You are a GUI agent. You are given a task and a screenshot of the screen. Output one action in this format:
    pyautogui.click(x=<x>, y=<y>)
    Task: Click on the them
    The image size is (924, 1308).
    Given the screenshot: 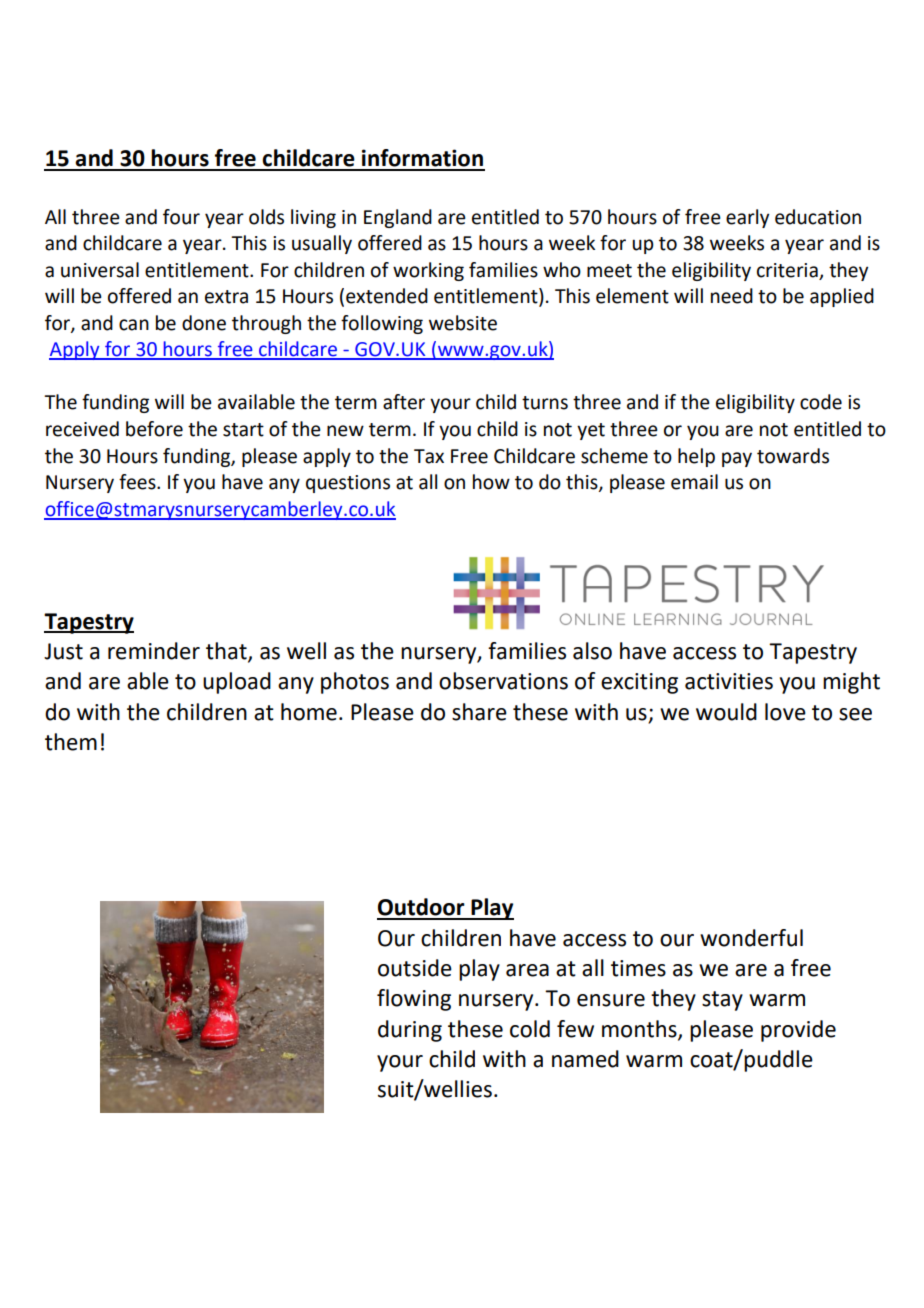 What is the action you would take?
    pyautogui.click(x=71, y=742)
